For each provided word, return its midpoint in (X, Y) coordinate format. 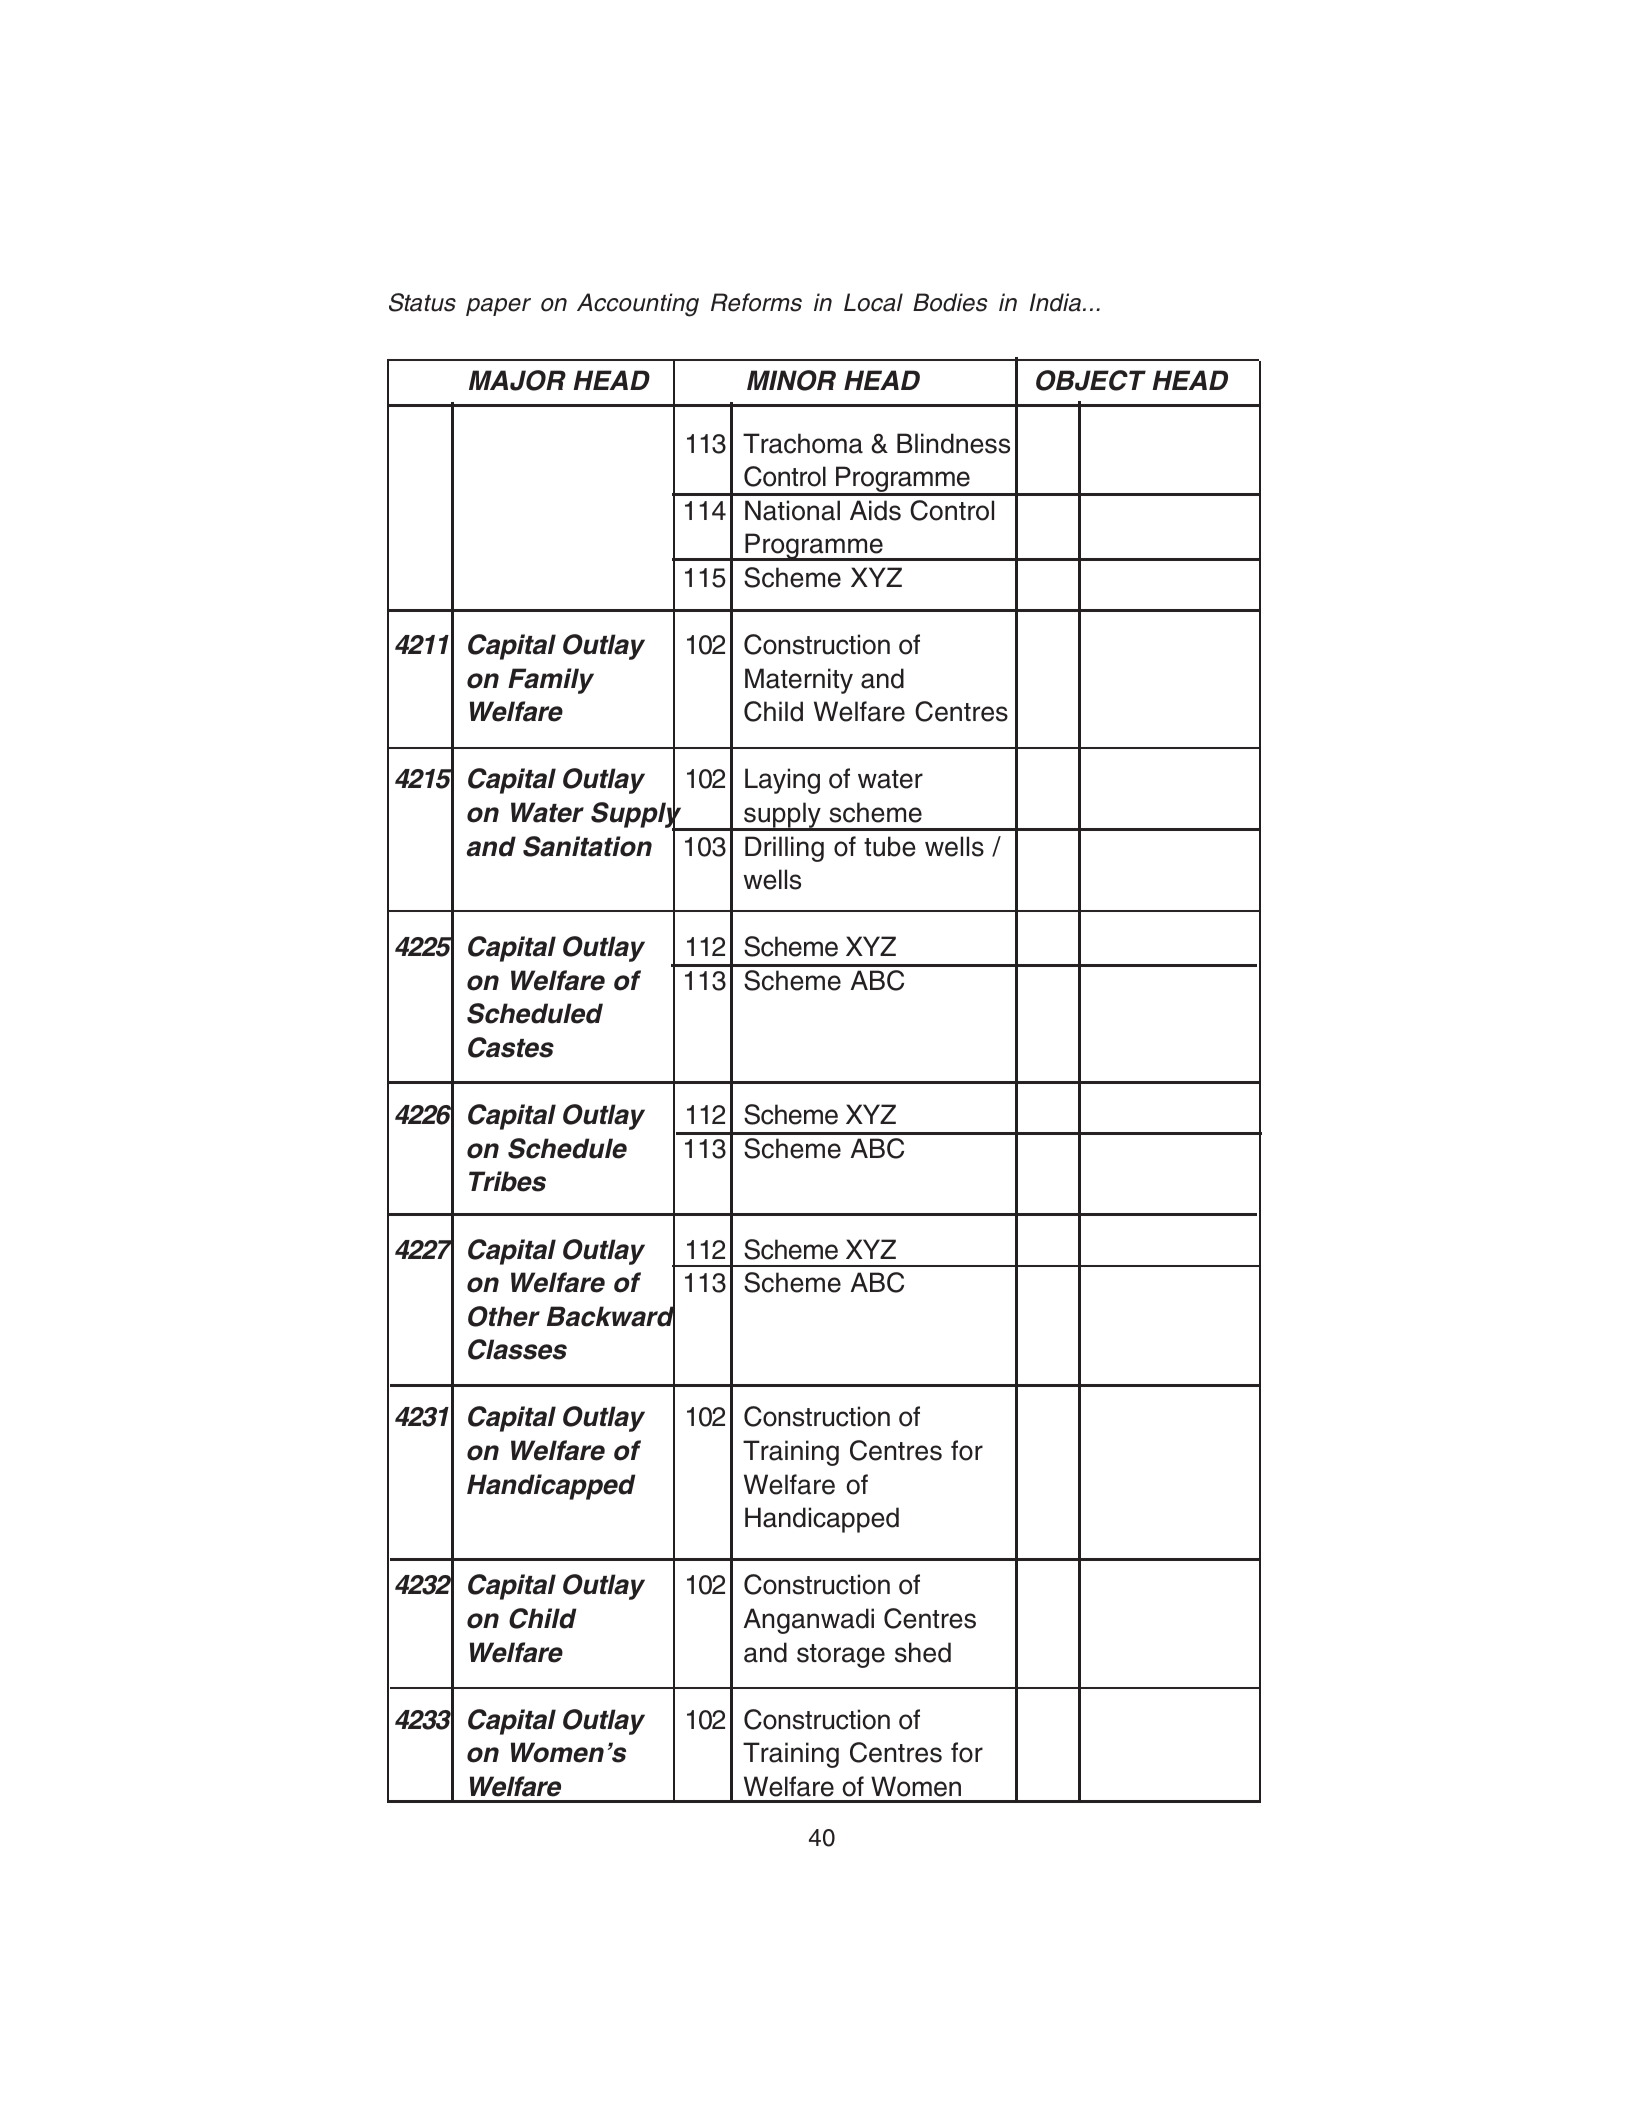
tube (890, 846)
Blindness (953, 443)
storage (841, 1656)
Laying (782, 781)
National (792, 510)
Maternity (799, 681)
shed (923, 1652)
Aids (875, 510)
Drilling (784, 849)
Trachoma (803, 443)
